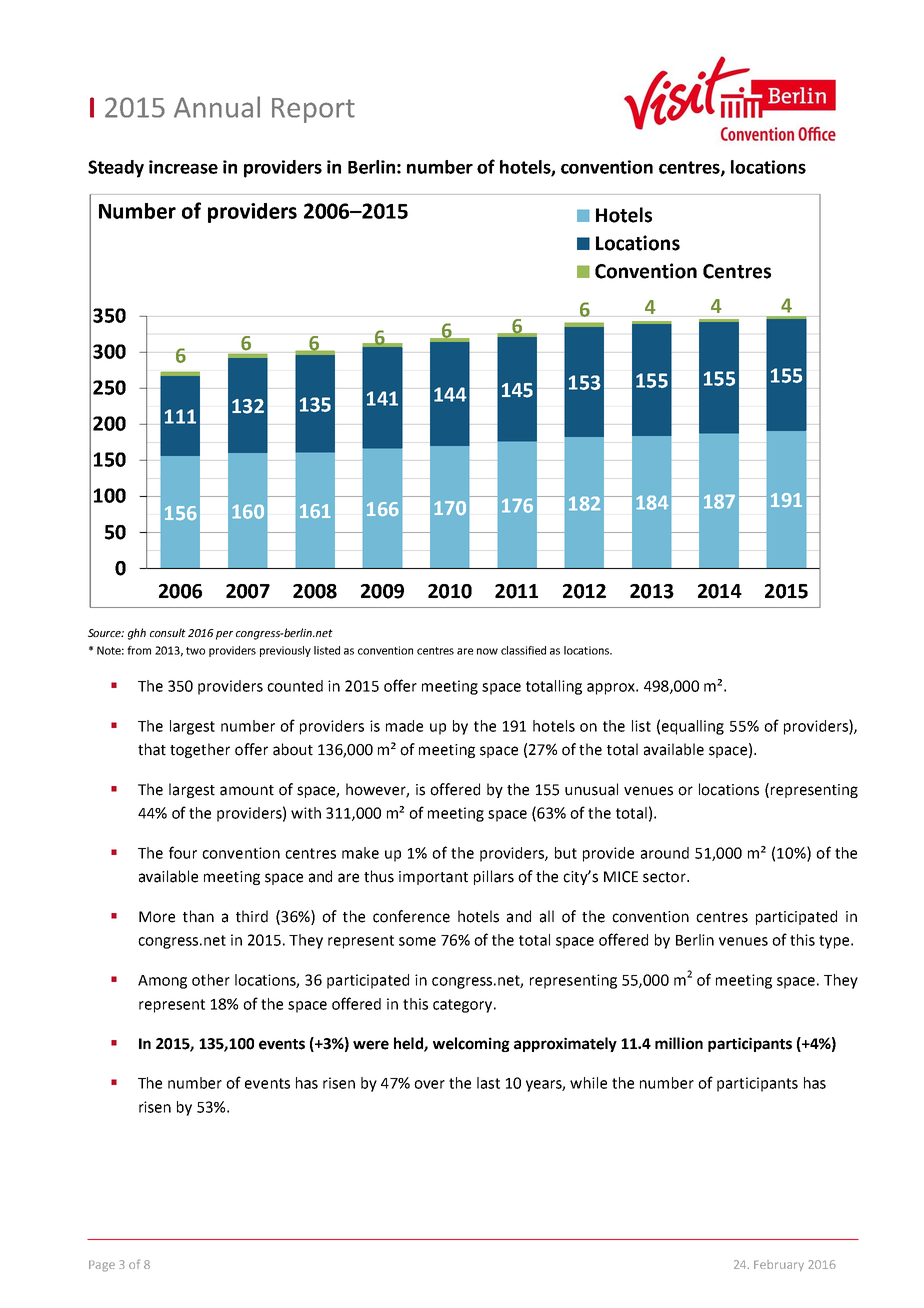  What do you see at coordinates (591, 789) in the screenshot?
I see `unusual` at bounding box center [591, 789].
